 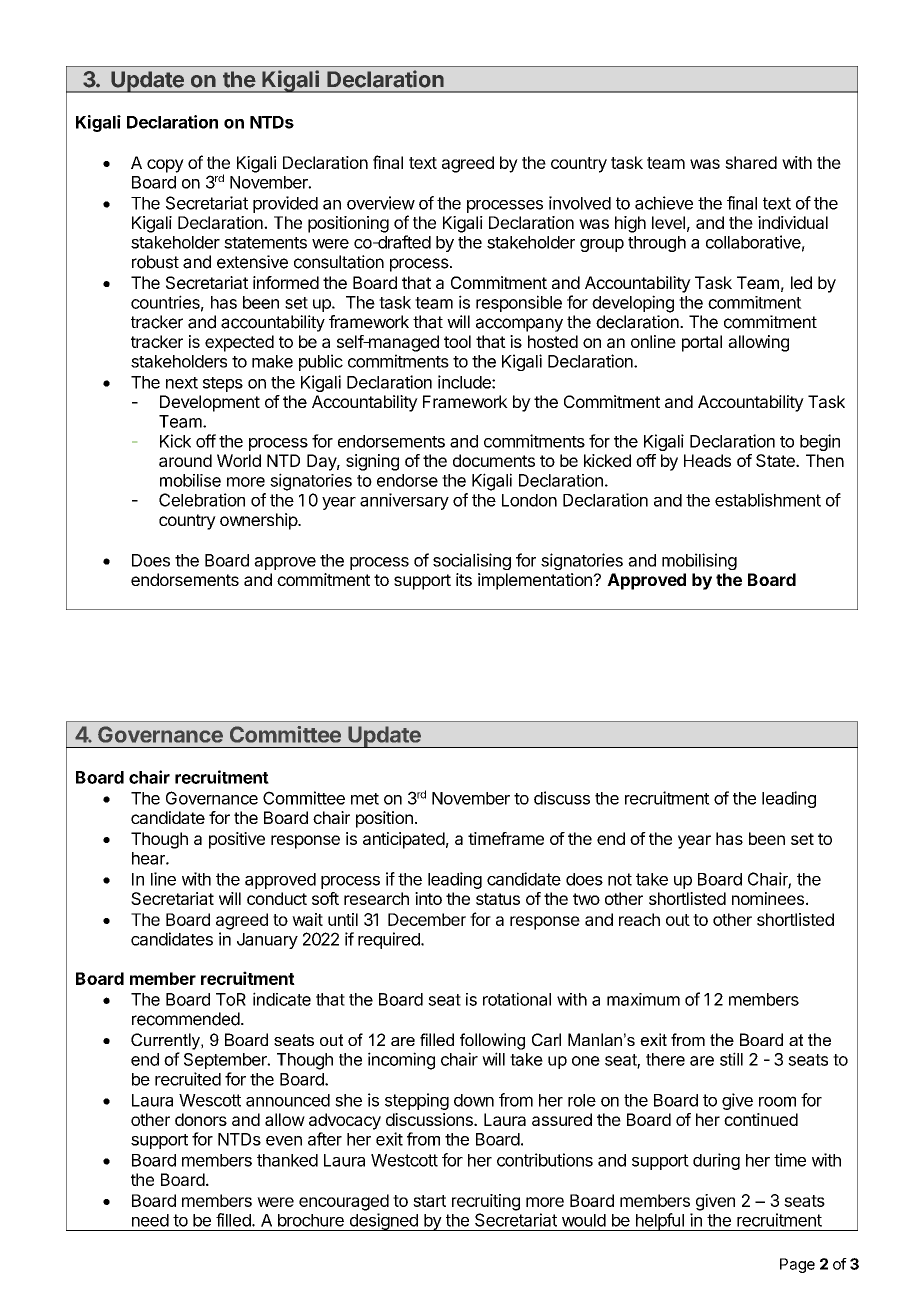 I want to click on shared, so click(x=751, y=162).
